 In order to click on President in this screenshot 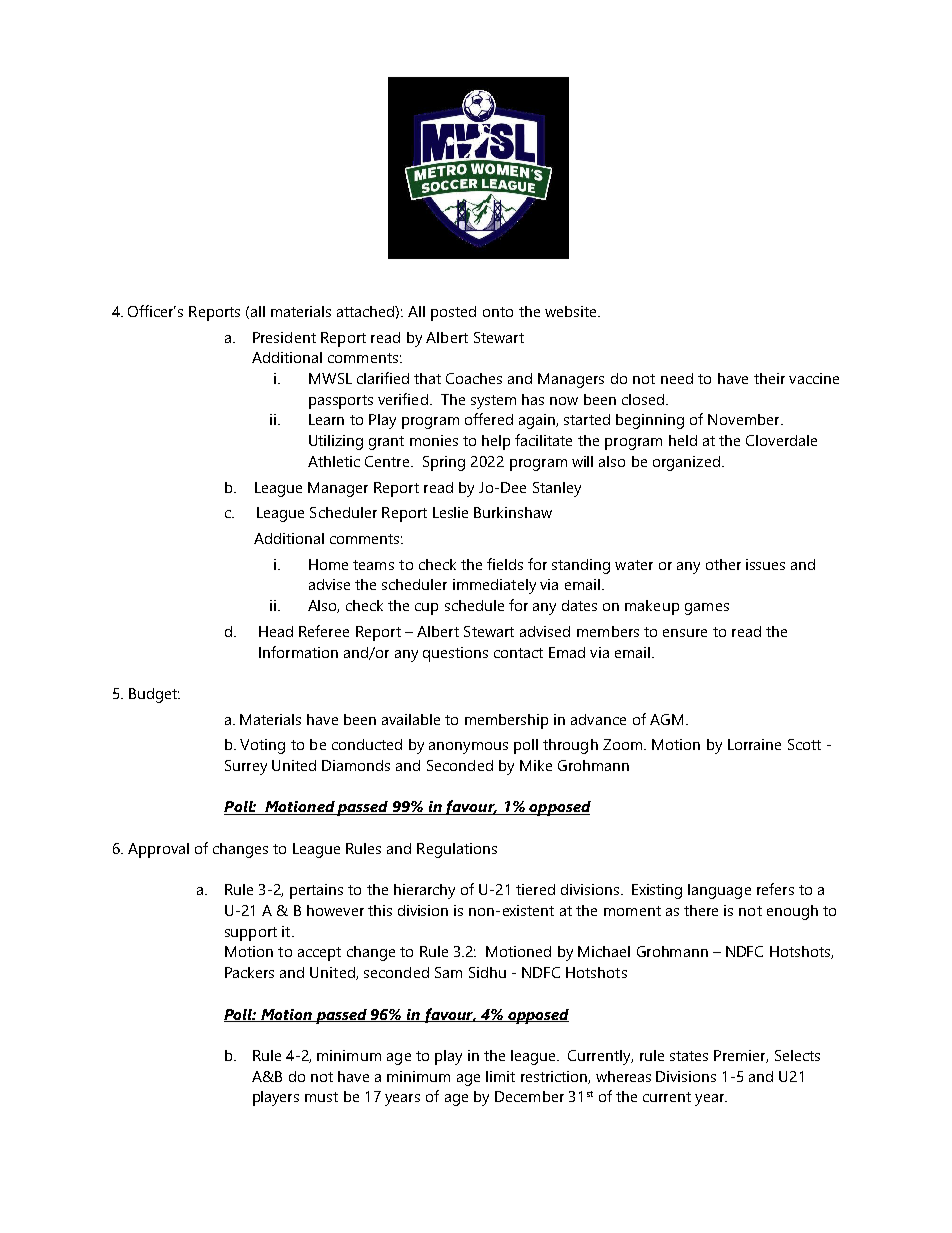, I will do `click(284, 337)`.
